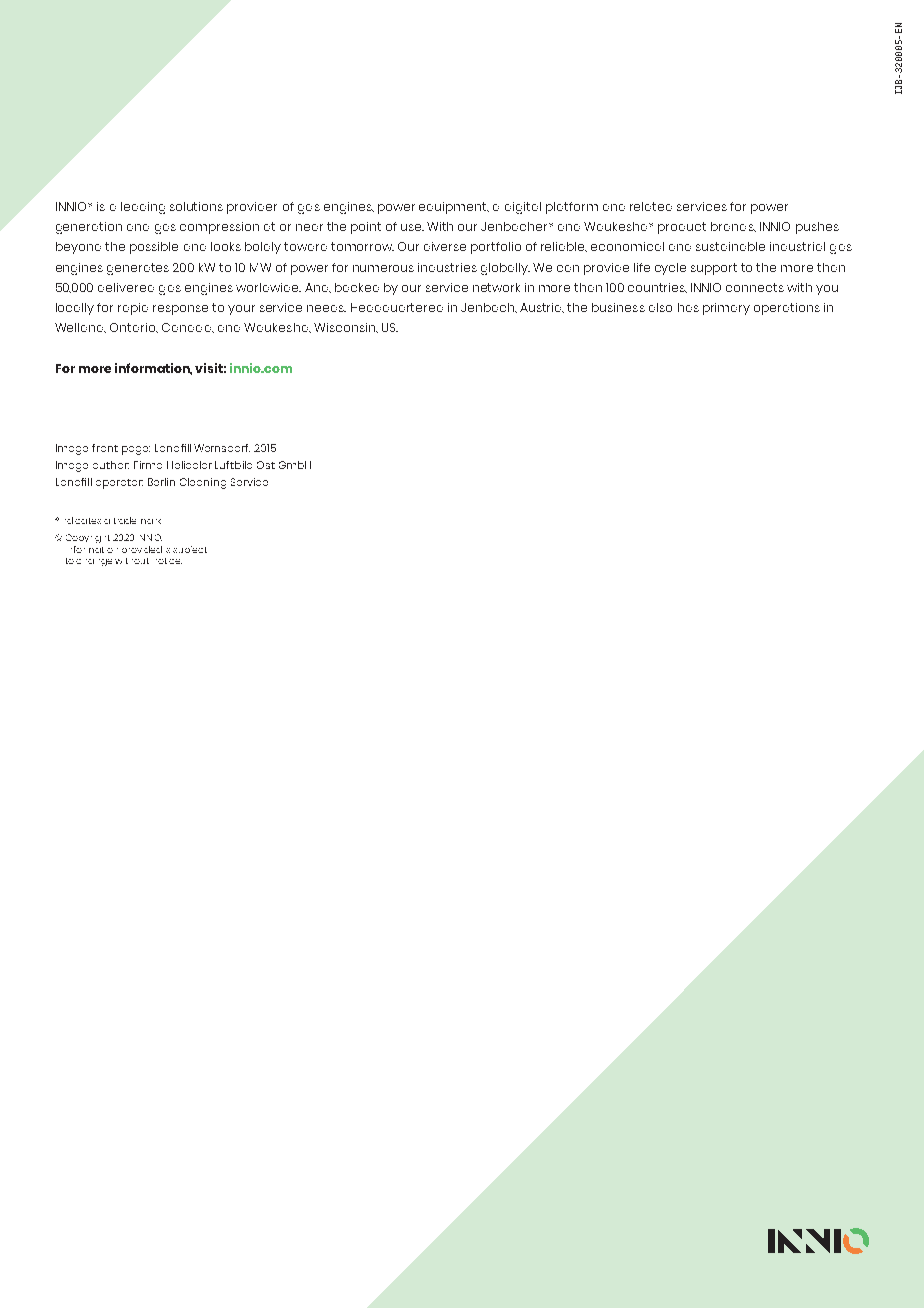 Image resolution: width=924 pixels, height=1308 pixels. I want to click on Ontario, so click(134, 328).
